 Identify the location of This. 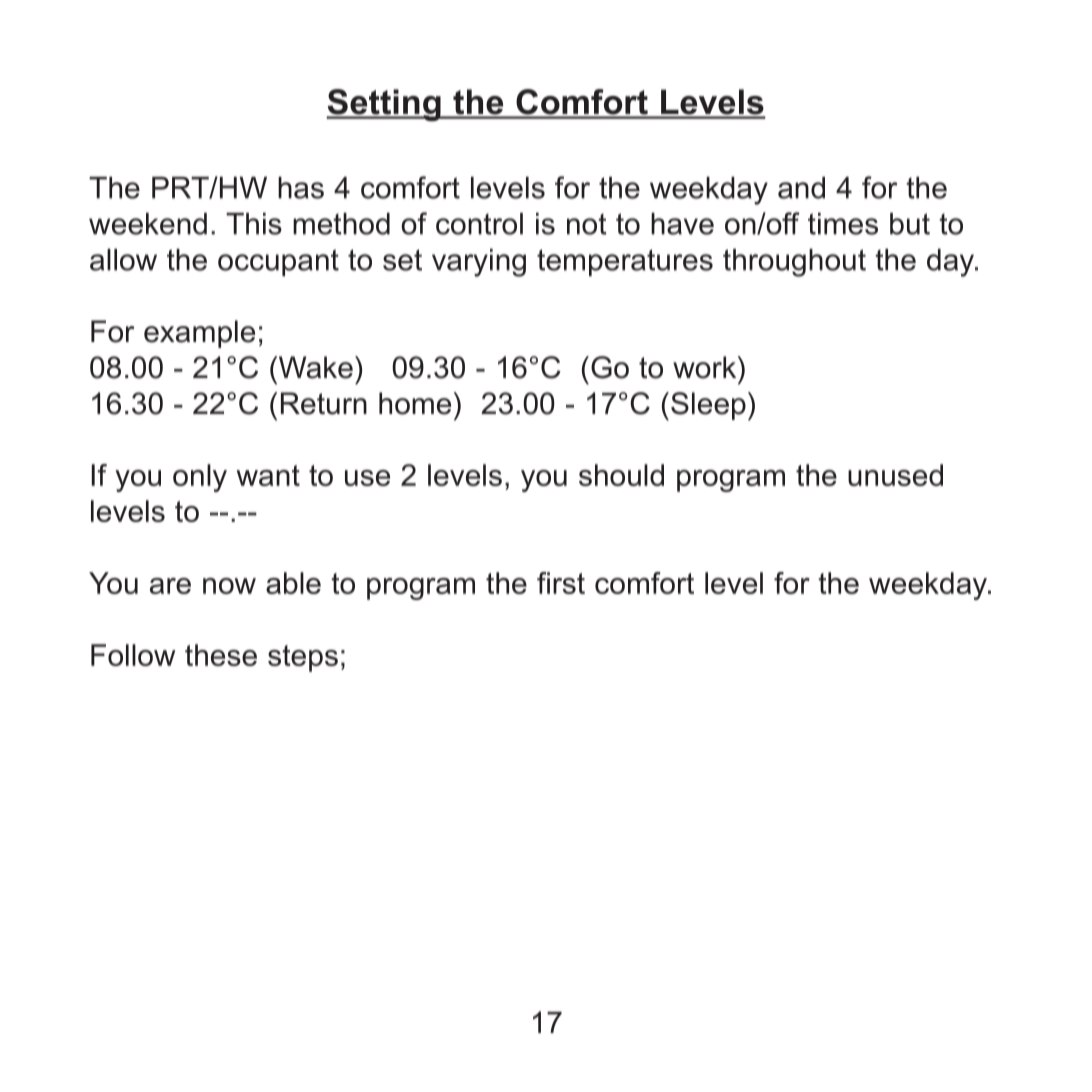
(254, 224).
